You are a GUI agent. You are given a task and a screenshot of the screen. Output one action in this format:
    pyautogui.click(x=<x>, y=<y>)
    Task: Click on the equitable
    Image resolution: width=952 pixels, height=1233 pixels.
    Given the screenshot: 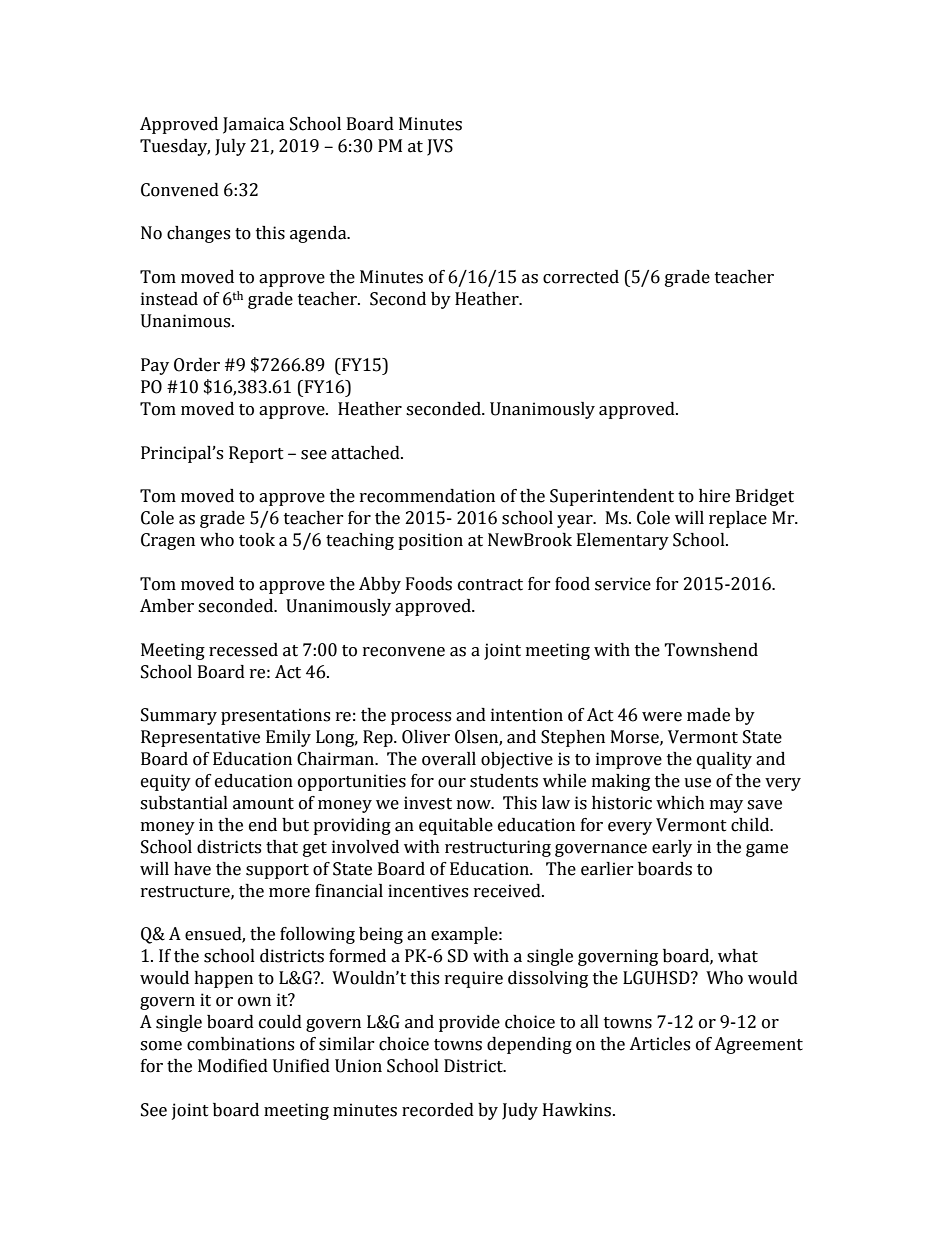 What is the action you would take?
    pyautogui.click(x=456, y=826)
